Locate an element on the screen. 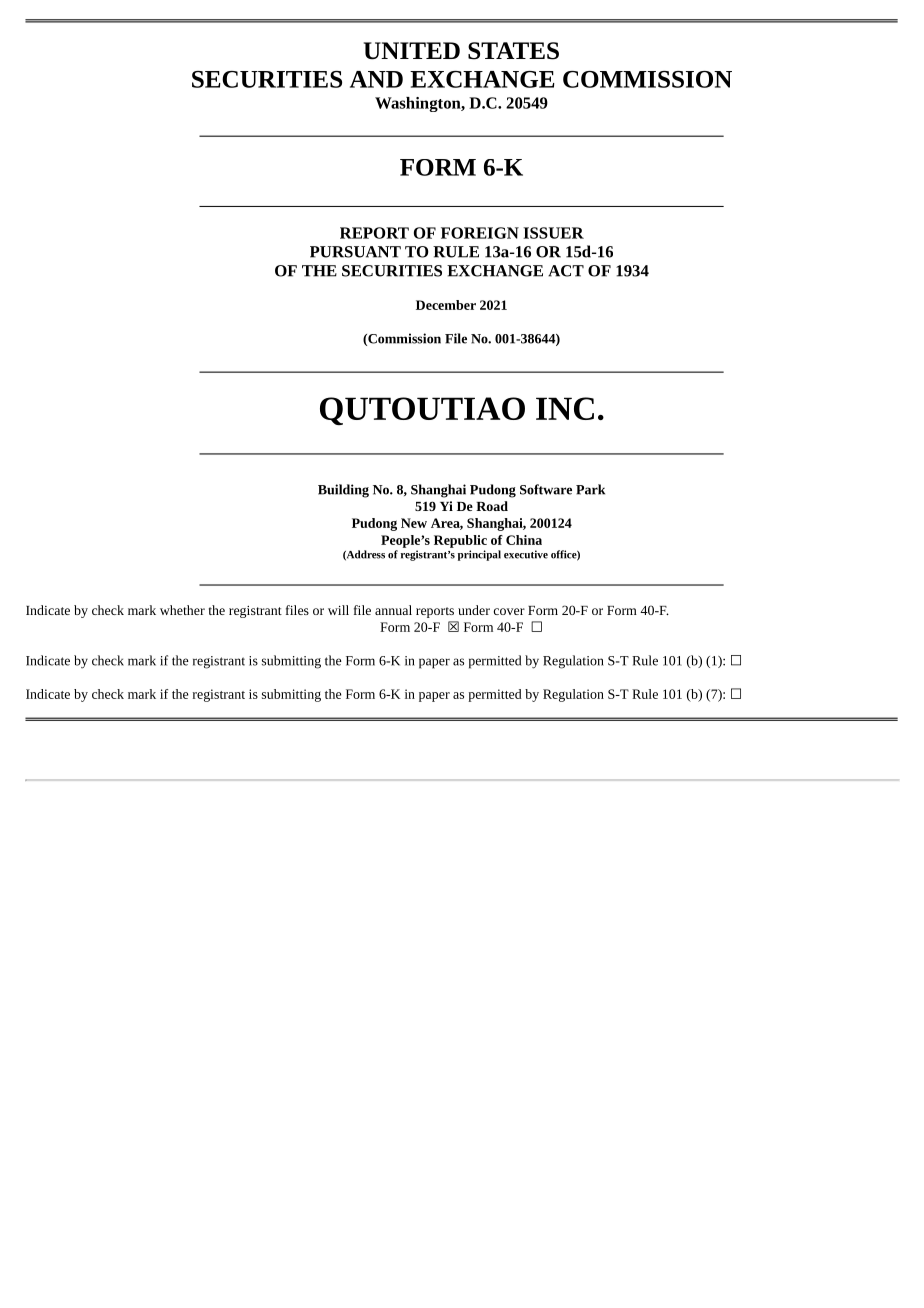 This screenshot has width=924, height=1308. PURSUANT is located at coordinates (355, 252).
